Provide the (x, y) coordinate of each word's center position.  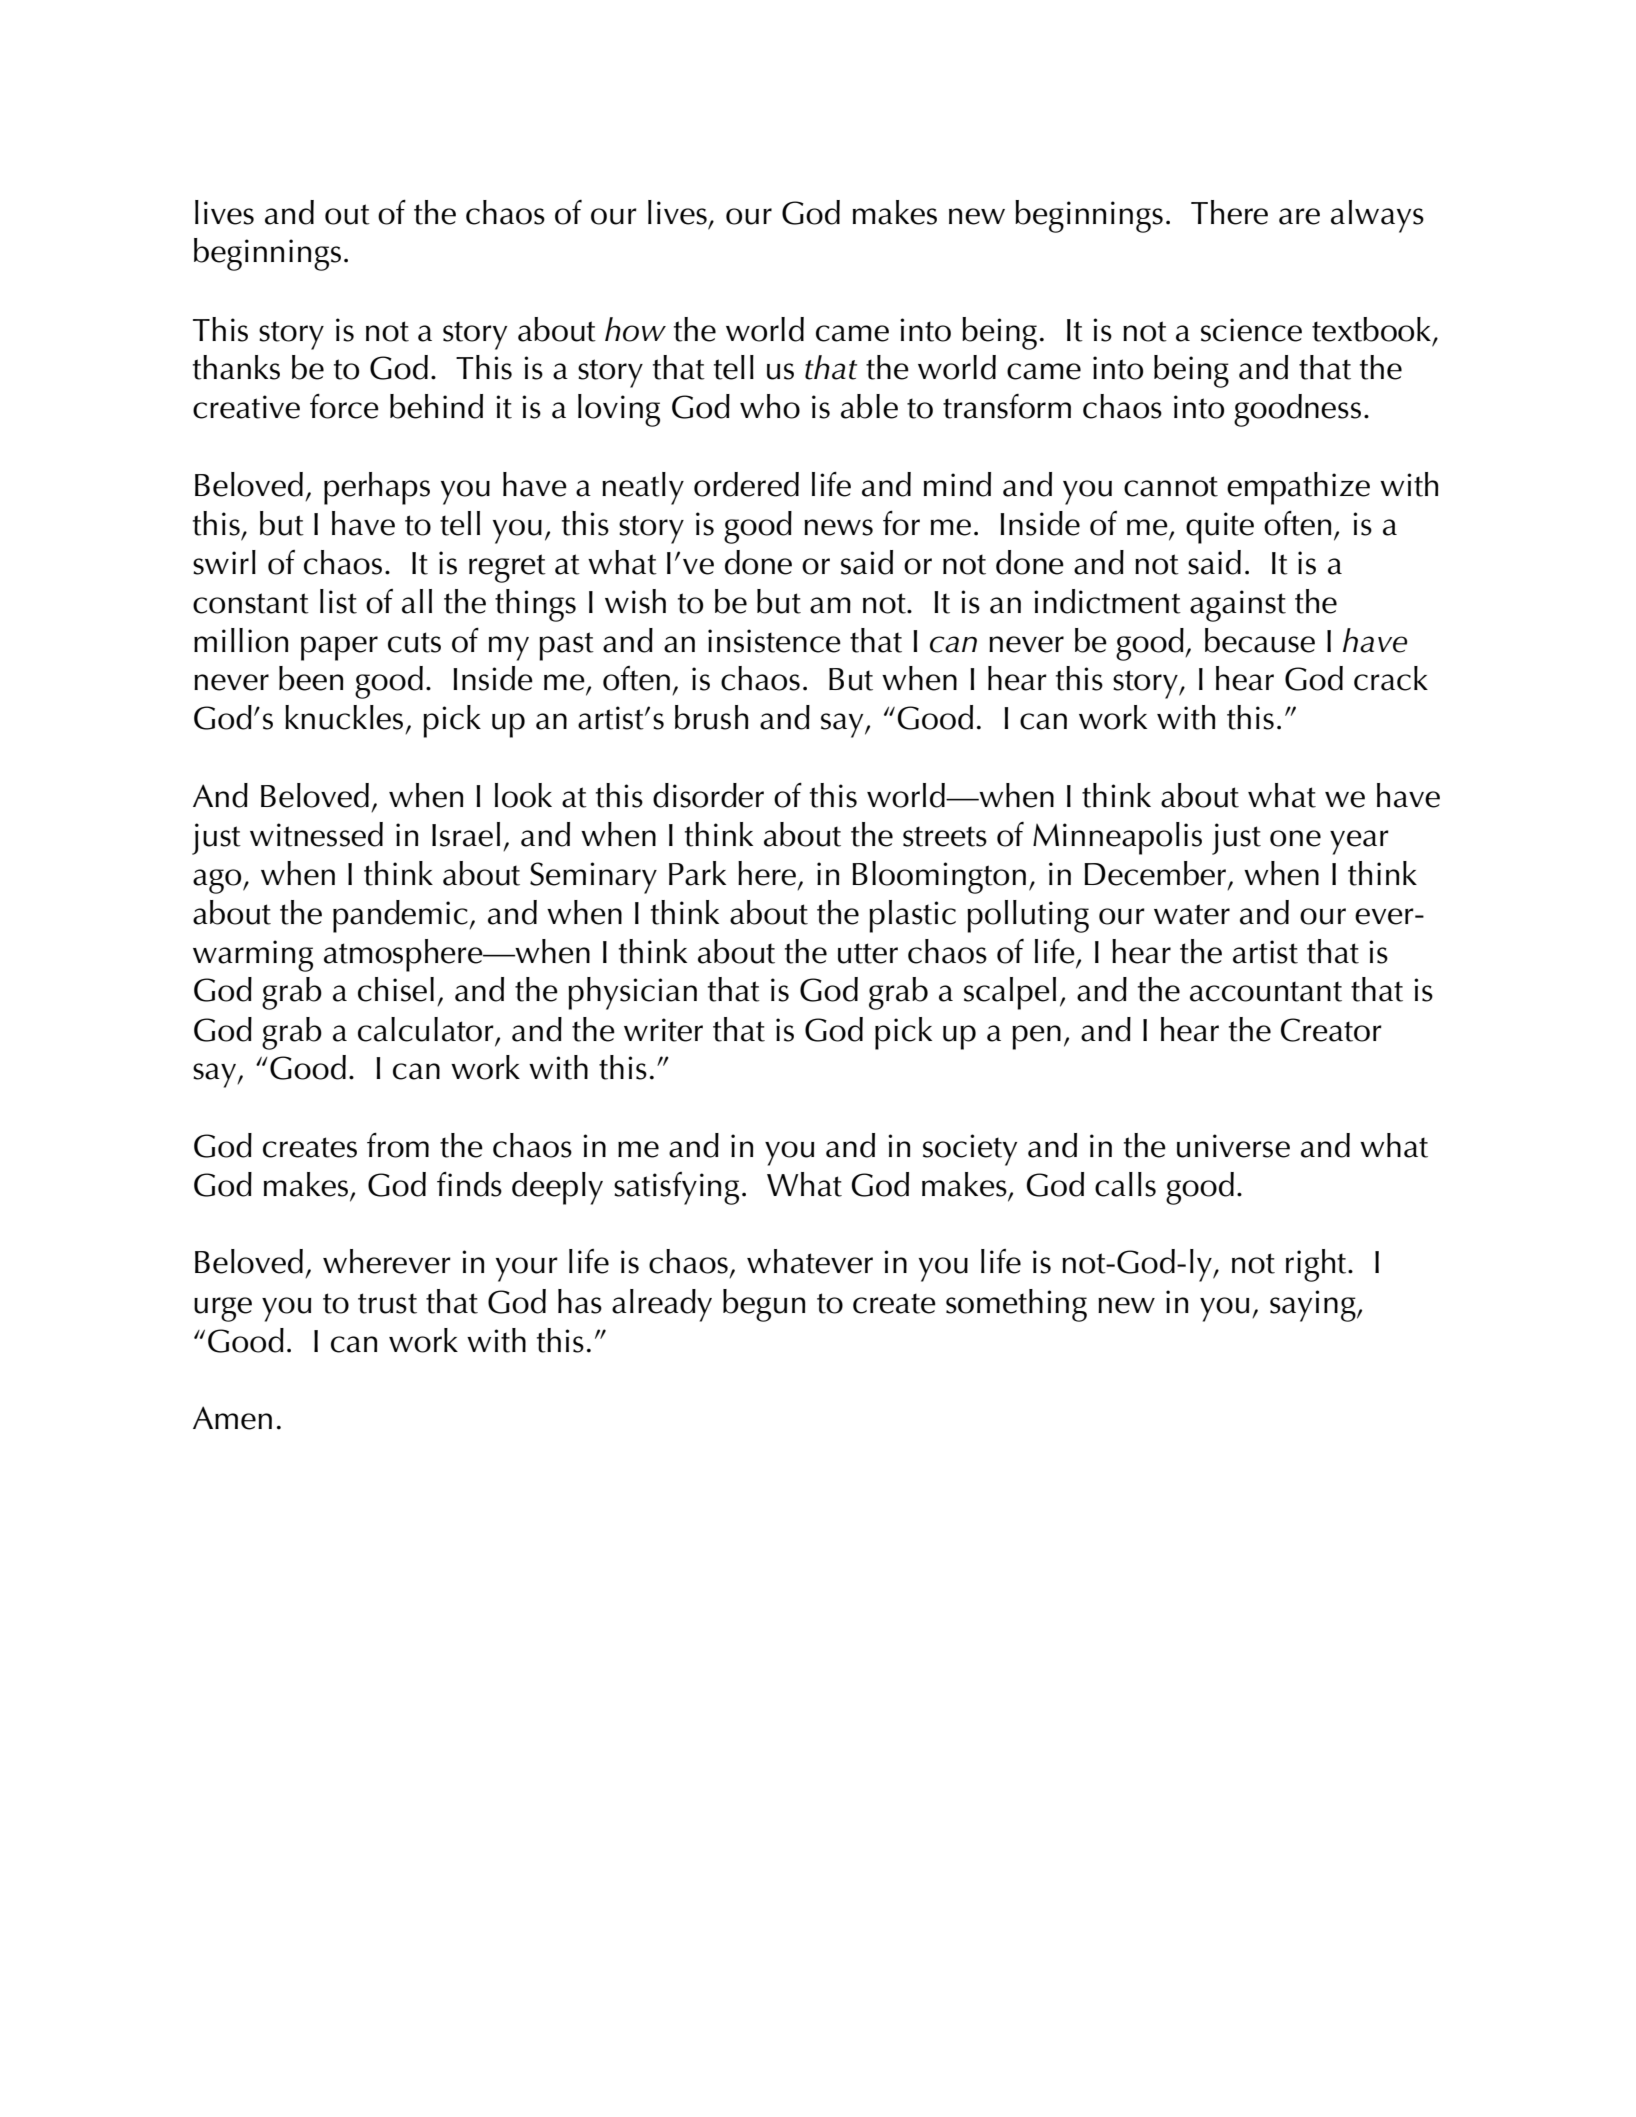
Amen (232, 1418)
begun (764, 1305)
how (635, 329)
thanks (236, 367)
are (1299, 216)
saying (1314, 1306)
